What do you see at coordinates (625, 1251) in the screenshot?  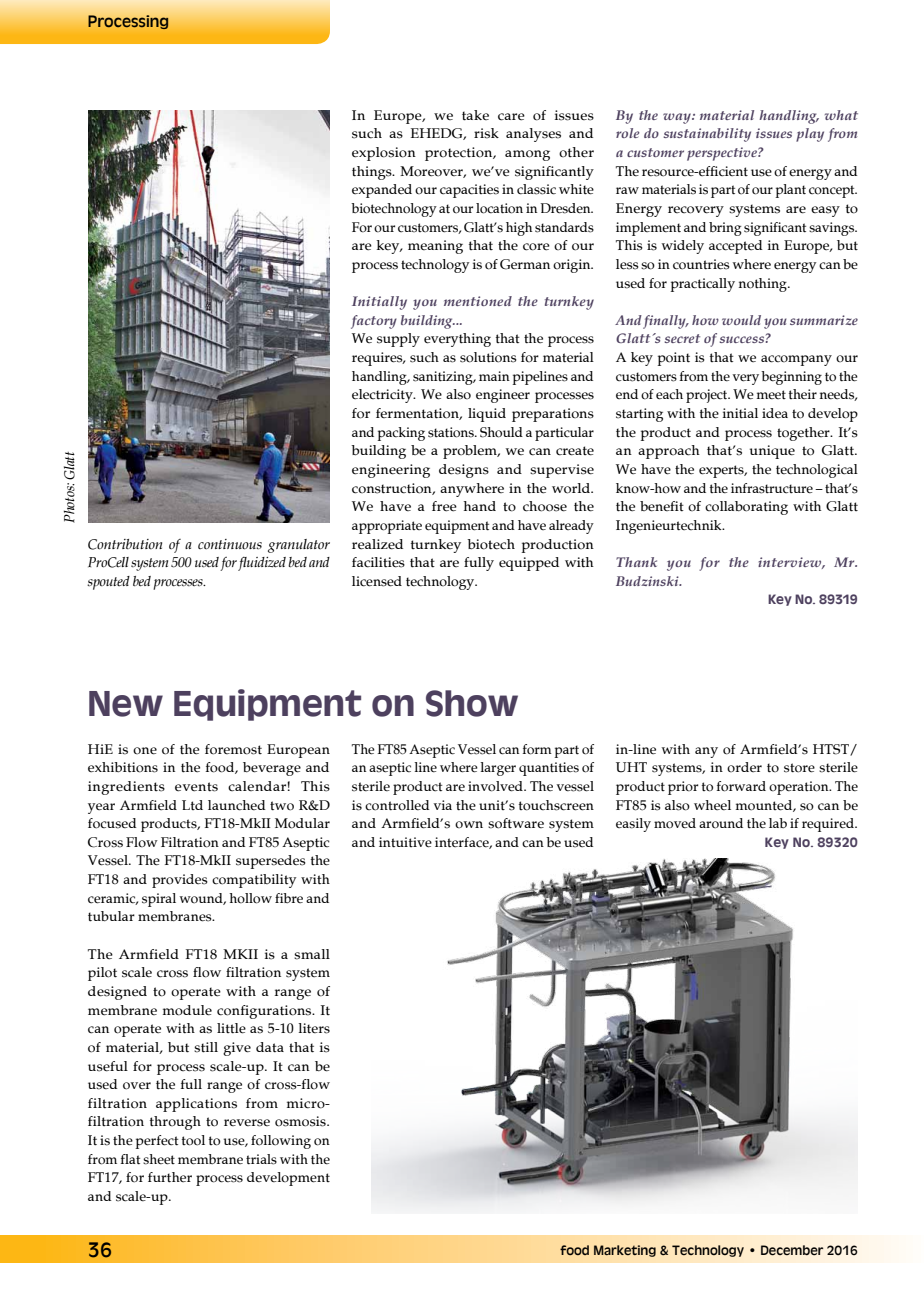 I see `Marketing` at bounding box center [625, 1251].
